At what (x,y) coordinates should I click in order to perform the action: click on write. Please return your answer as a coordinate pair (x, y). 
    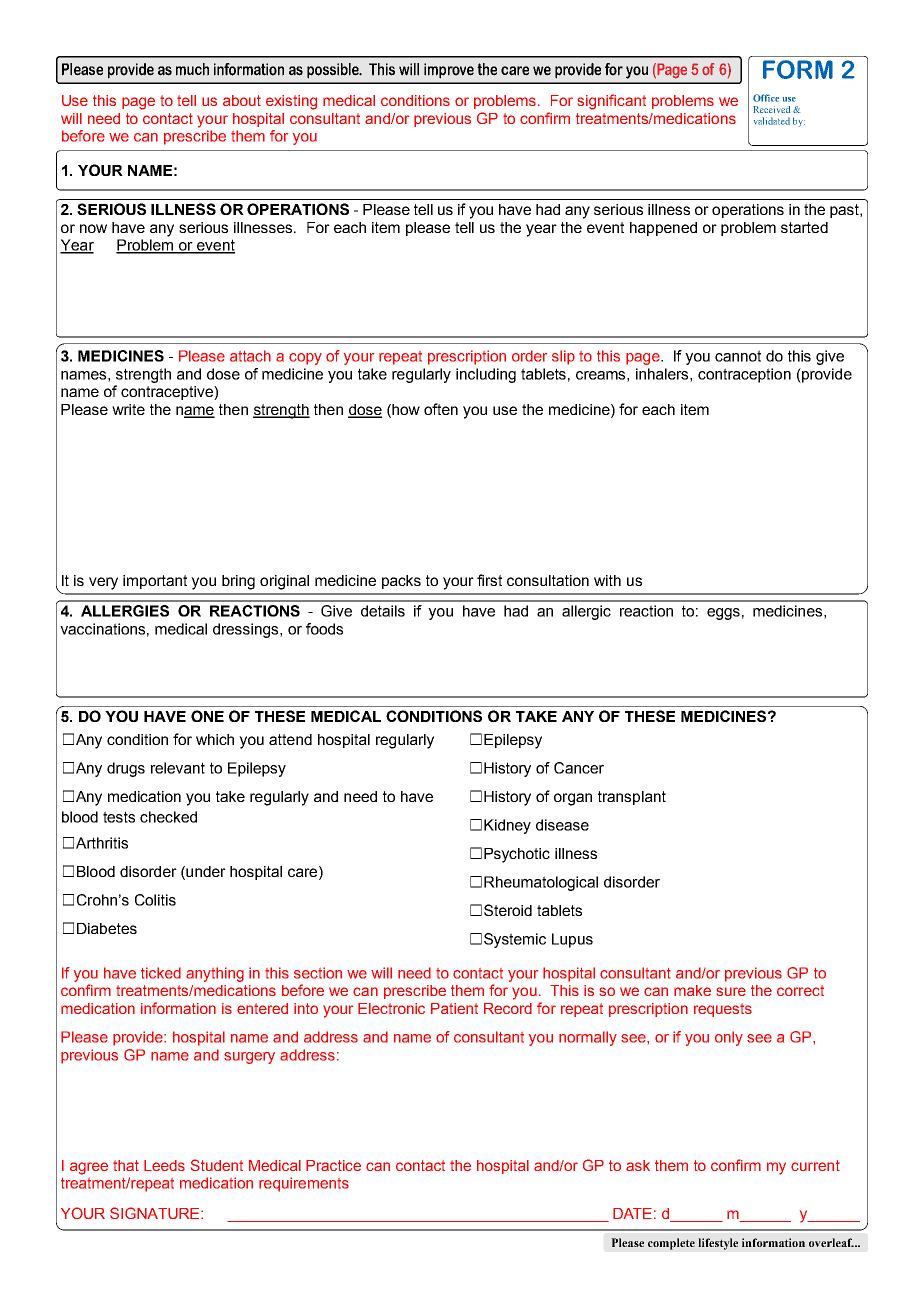
    Looking at the image, I should click on (128, 409).
